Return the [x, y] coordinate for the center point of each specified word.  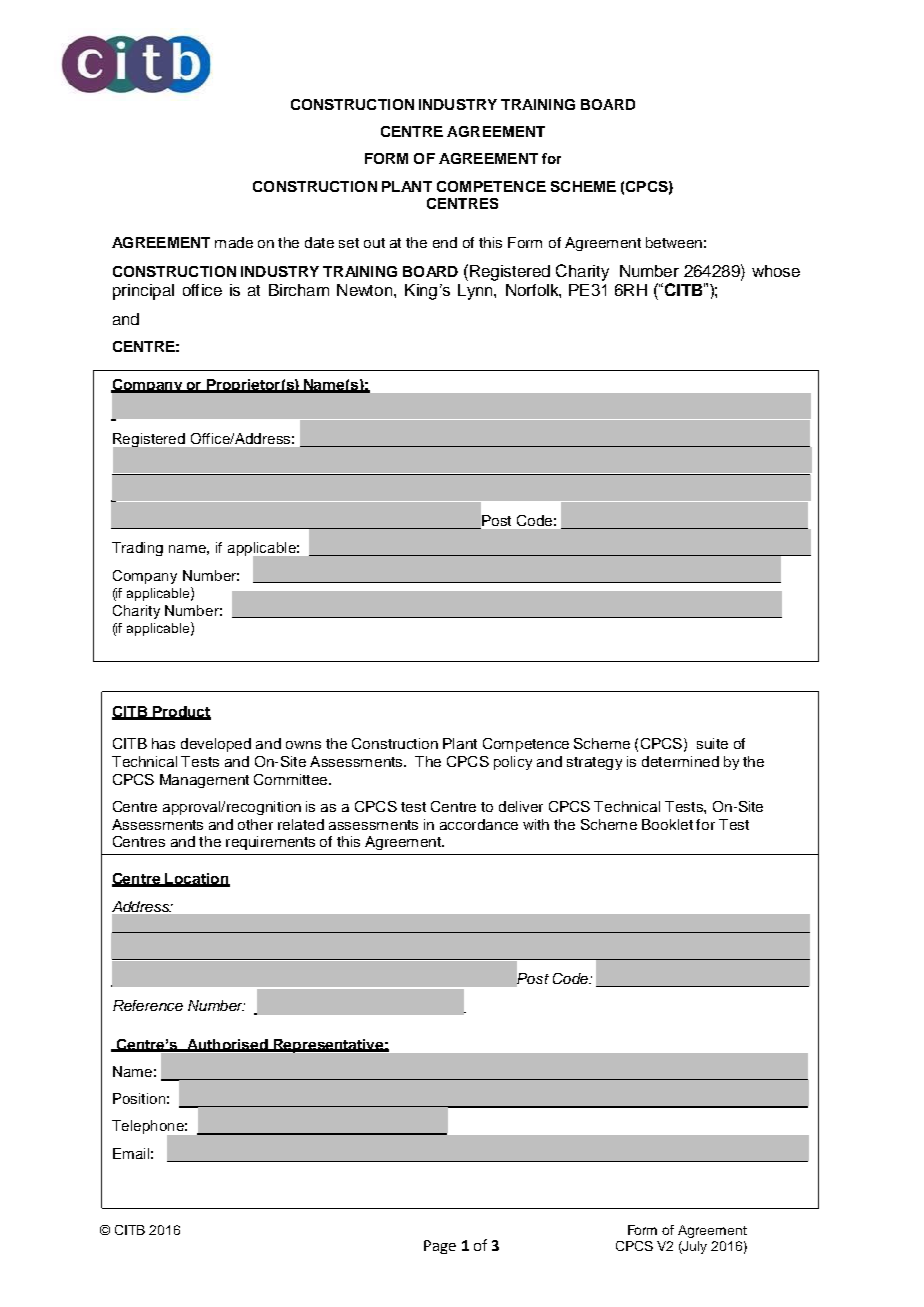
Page [440, 1247]
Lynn [476, 292]
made [234, 242]
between [674, 242]
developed [216, 745]
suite [712, 743]
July [694, 1247]
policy [513, 763]
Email [131, 1153]
